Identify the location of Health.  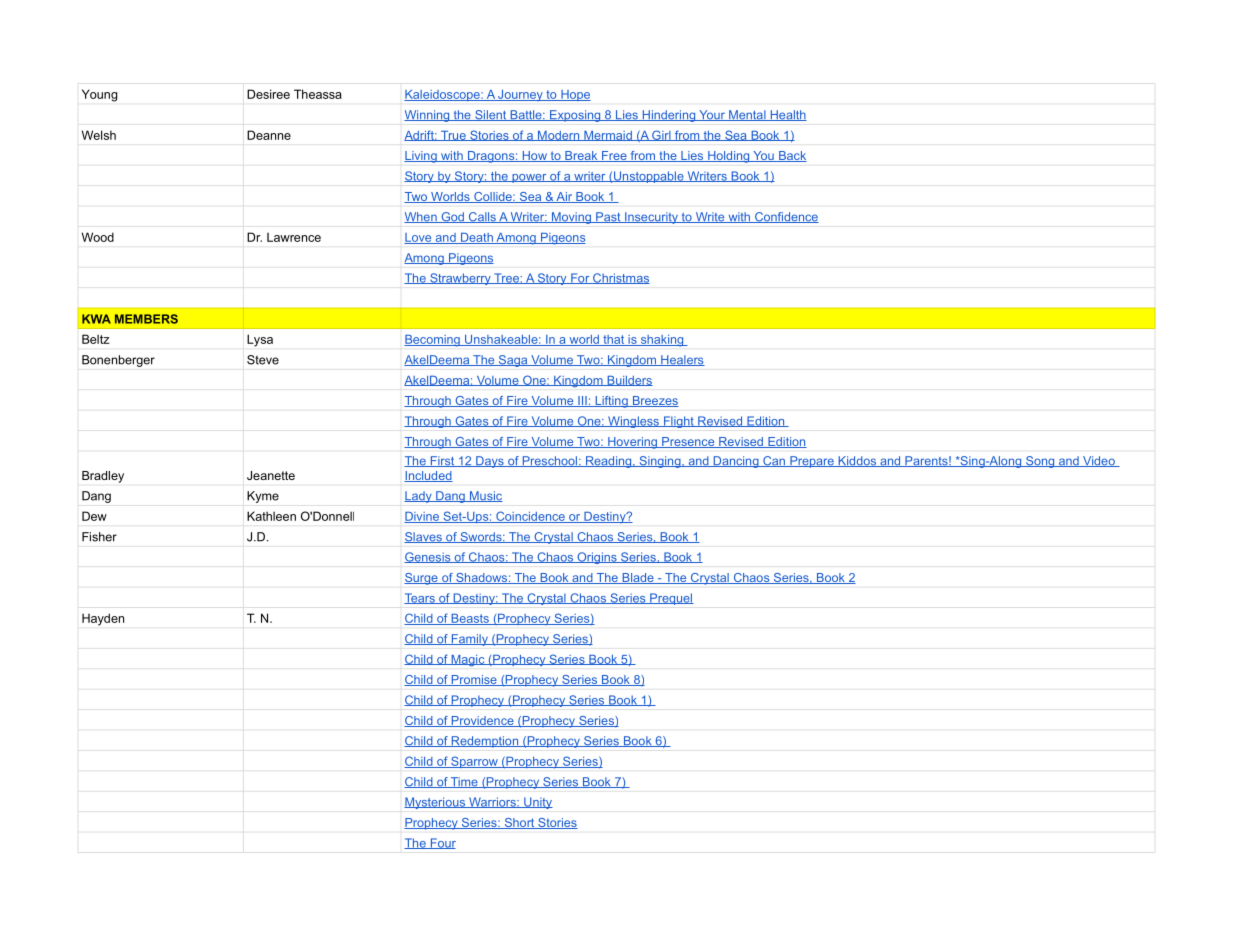
(787, 115).
